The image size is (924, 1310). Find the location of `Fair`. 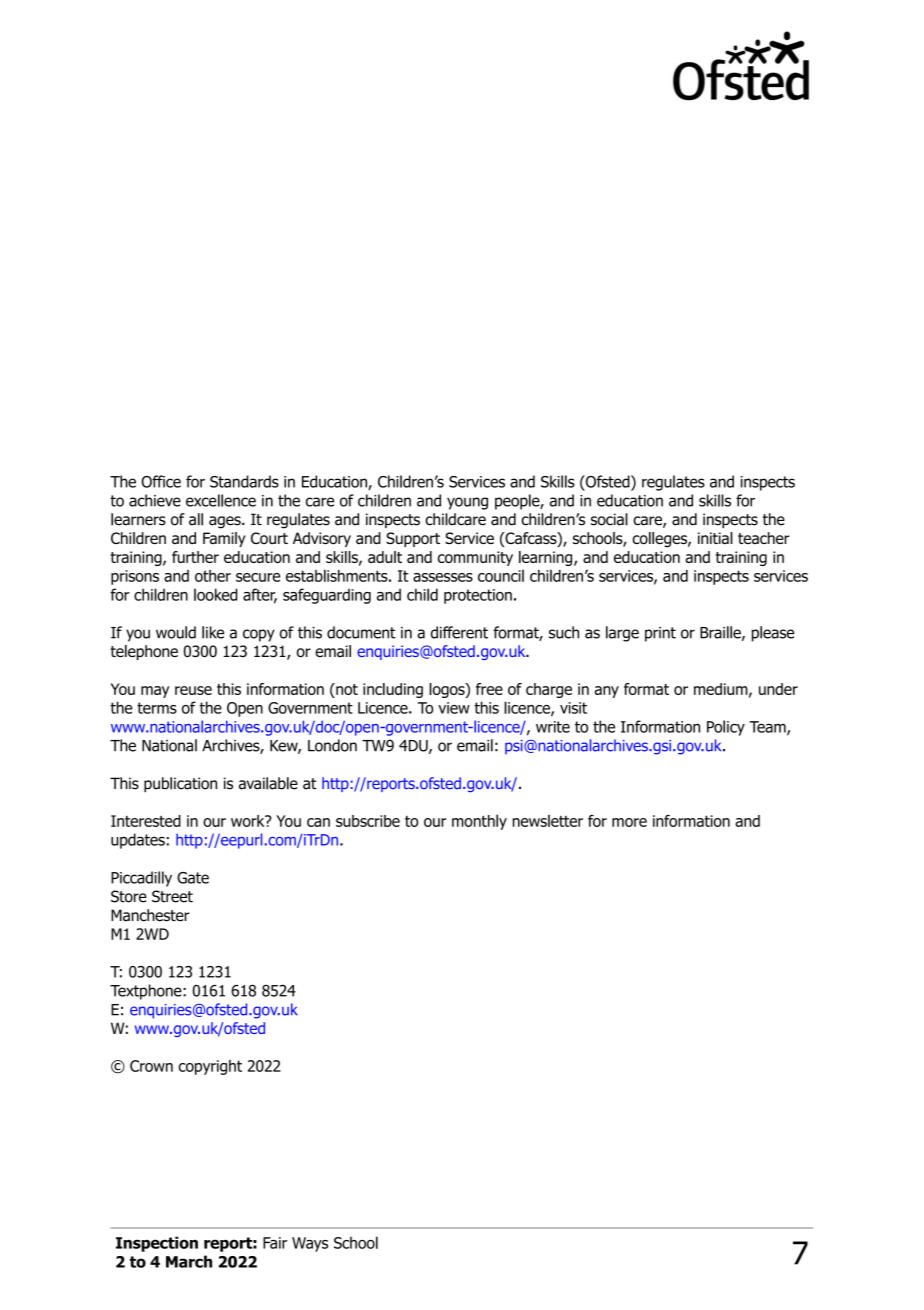

Fair is located at coordinates (275, 1243).
